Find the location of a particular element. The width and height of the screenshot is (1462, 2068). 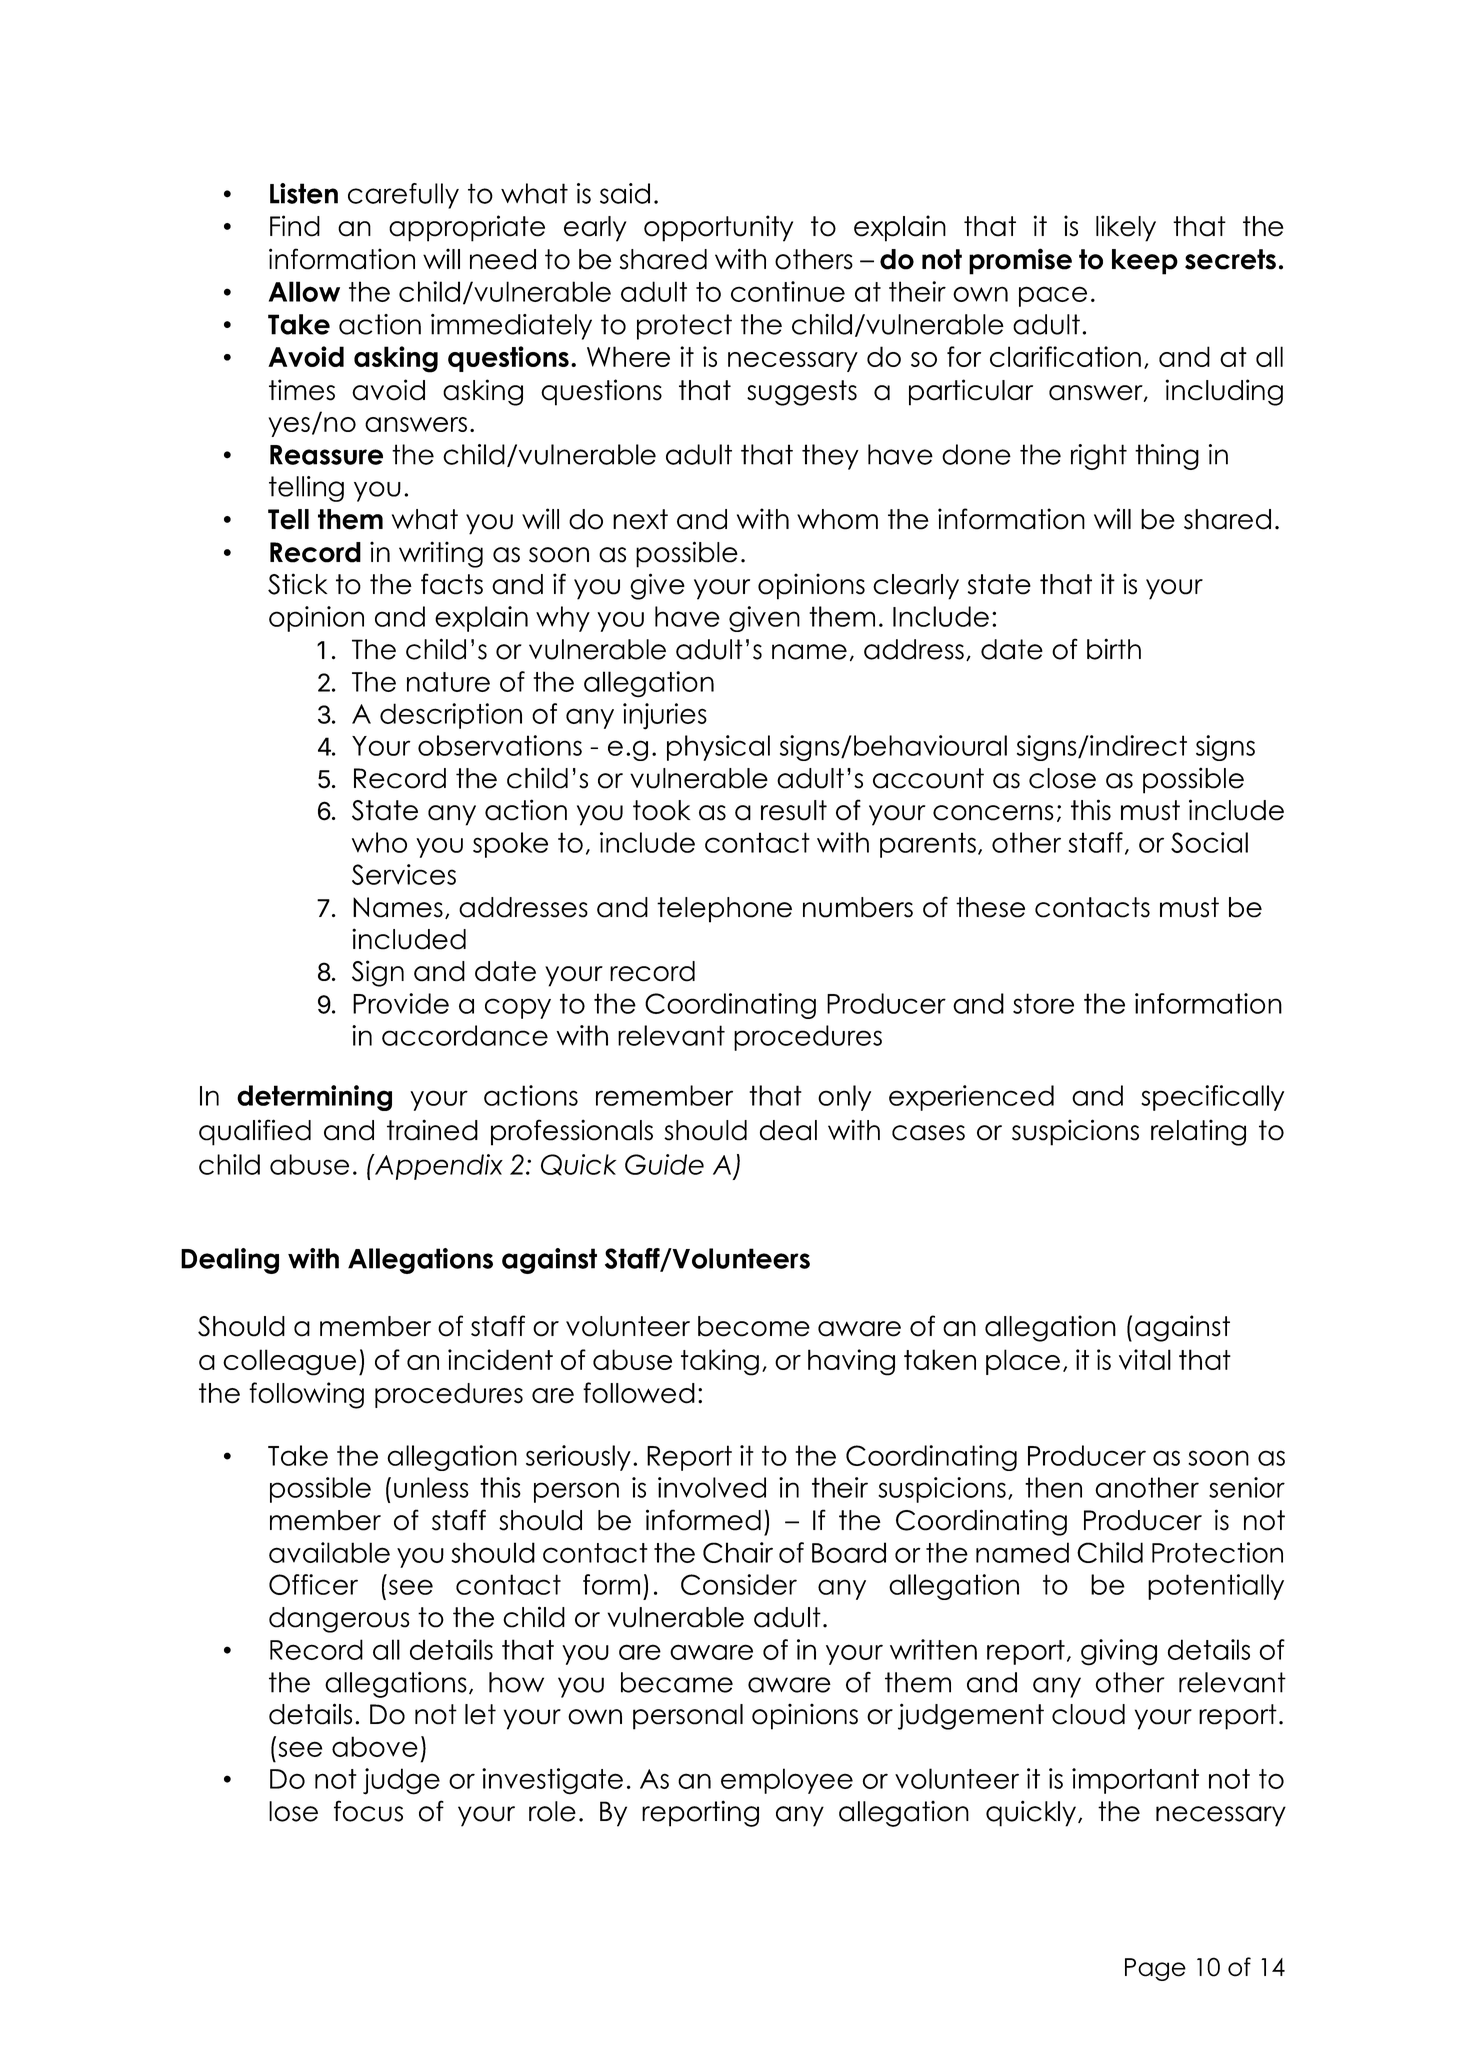

opportunity is located at coordinates (718, 228).
